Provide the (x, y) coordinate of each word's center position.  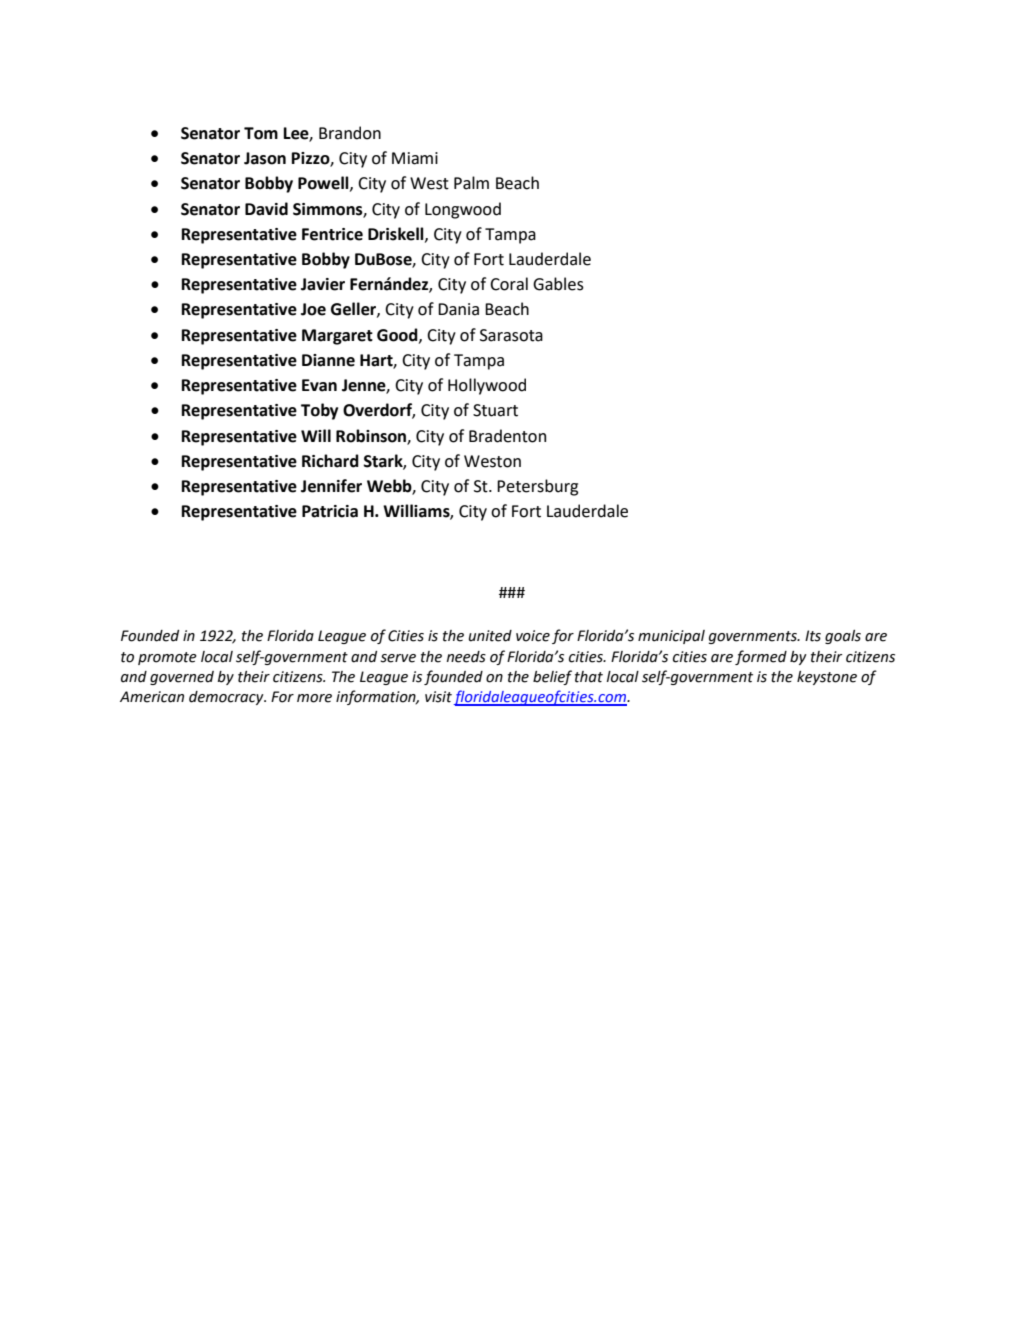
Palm (471, 183)
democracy (227, 698)
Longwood (463, 210)
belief (552, 677)
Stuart (495, 410)
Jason (265, 158)
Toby (319, 411)
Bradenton (507, 436)
